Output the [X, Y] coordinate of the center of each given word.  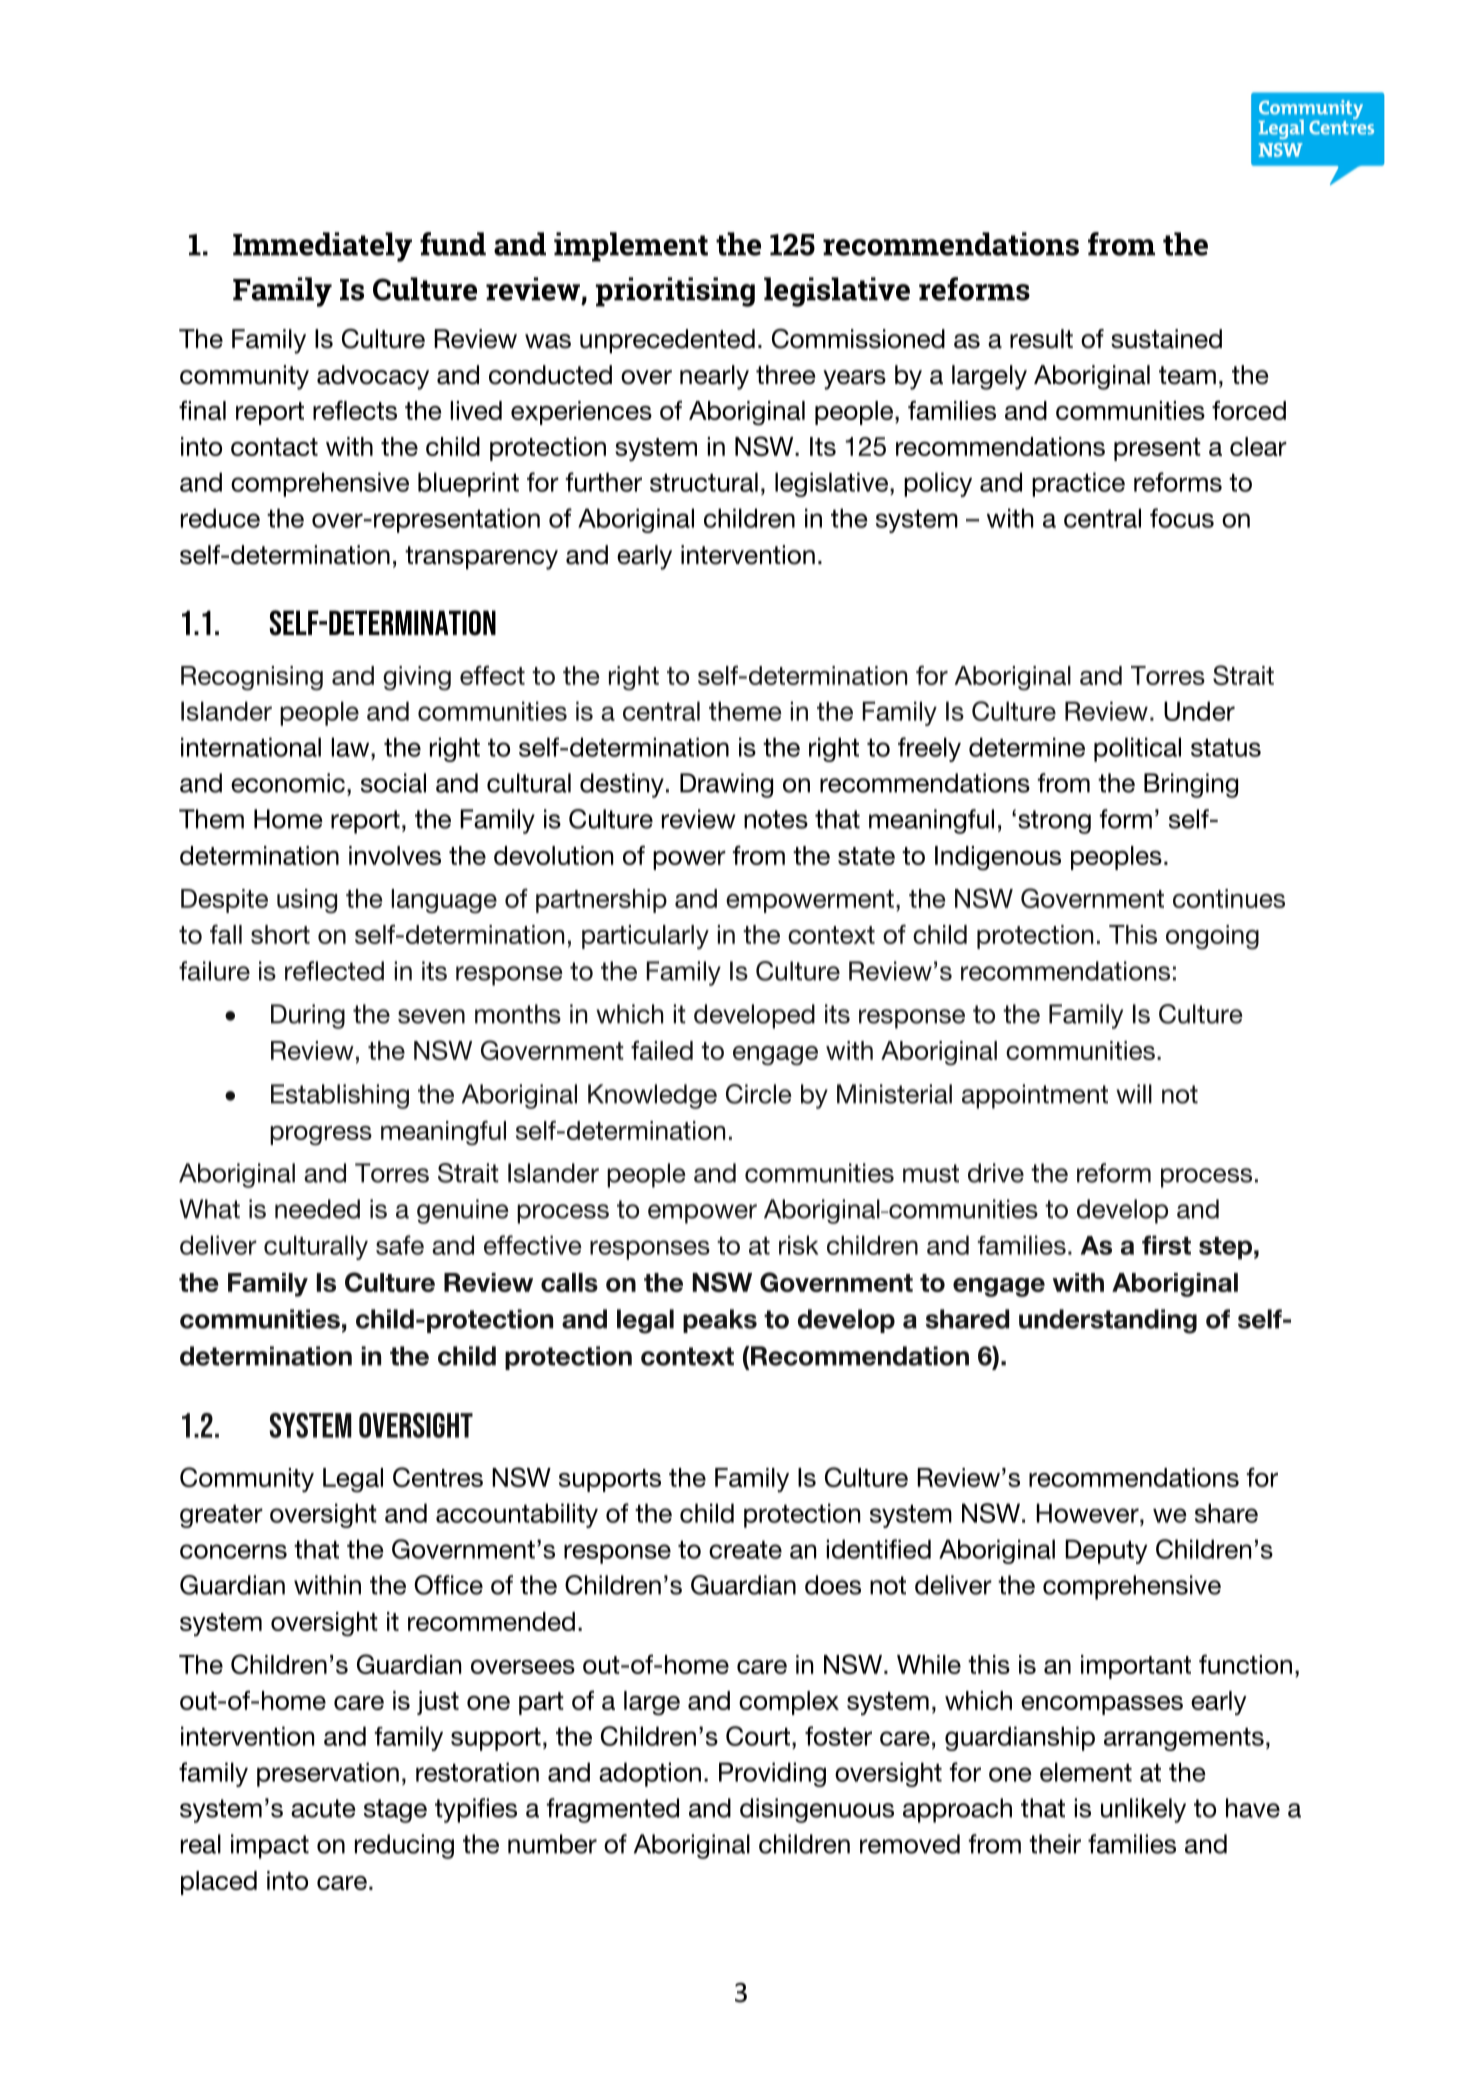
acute [323, 1808]
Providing [772, 1774]
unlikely [1143, 1810]
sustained [1166, 339]
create [745, 1550]
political [1137, 749]
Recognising [252, 678]
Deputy [1106, 1551]
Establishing [340, 1096]
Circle [759, 1094]
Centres [438, 1477]
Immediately [322, 247]
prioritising [675, 292]
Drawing [726, 785]
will [1134, 1094]
